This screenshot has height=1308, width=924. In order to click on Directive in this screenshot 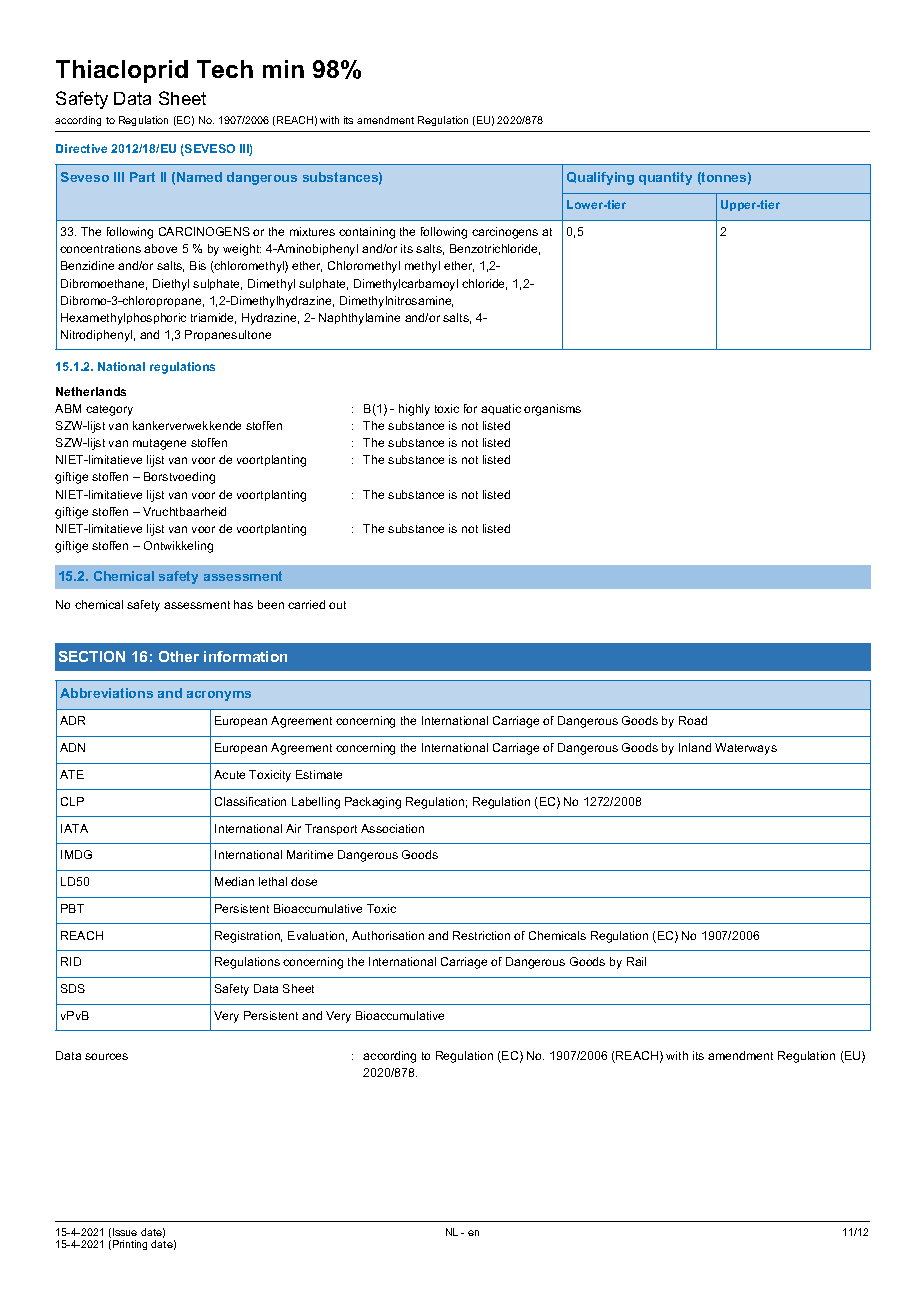, I will do `click(81, 148)`.
